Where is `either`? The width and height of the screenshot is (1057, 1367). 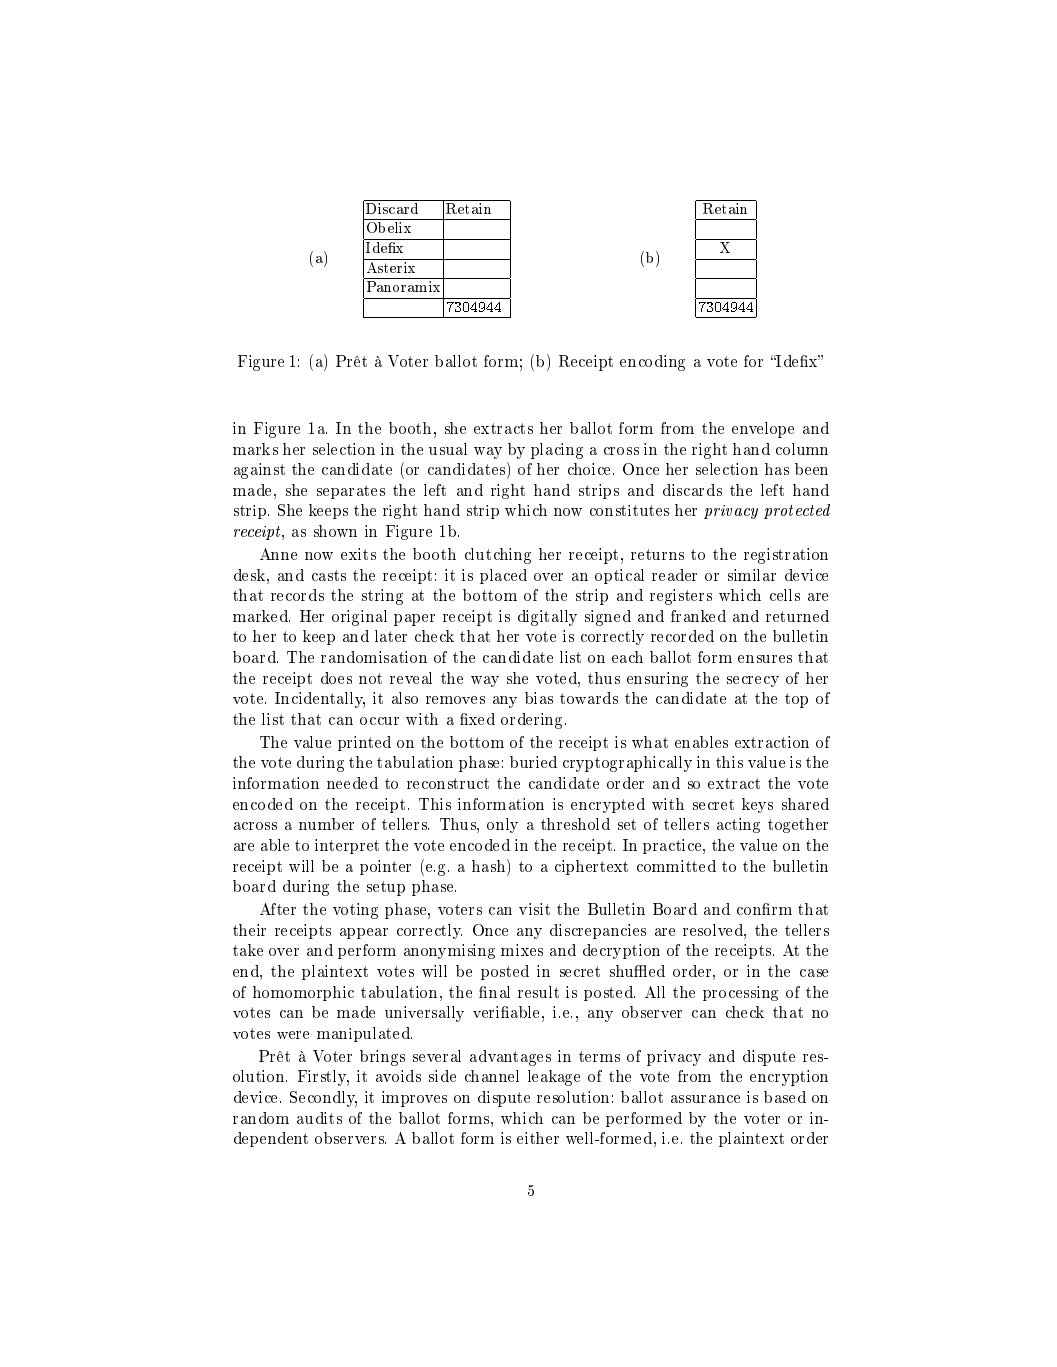 either is located at coordinates (538, 1138).
